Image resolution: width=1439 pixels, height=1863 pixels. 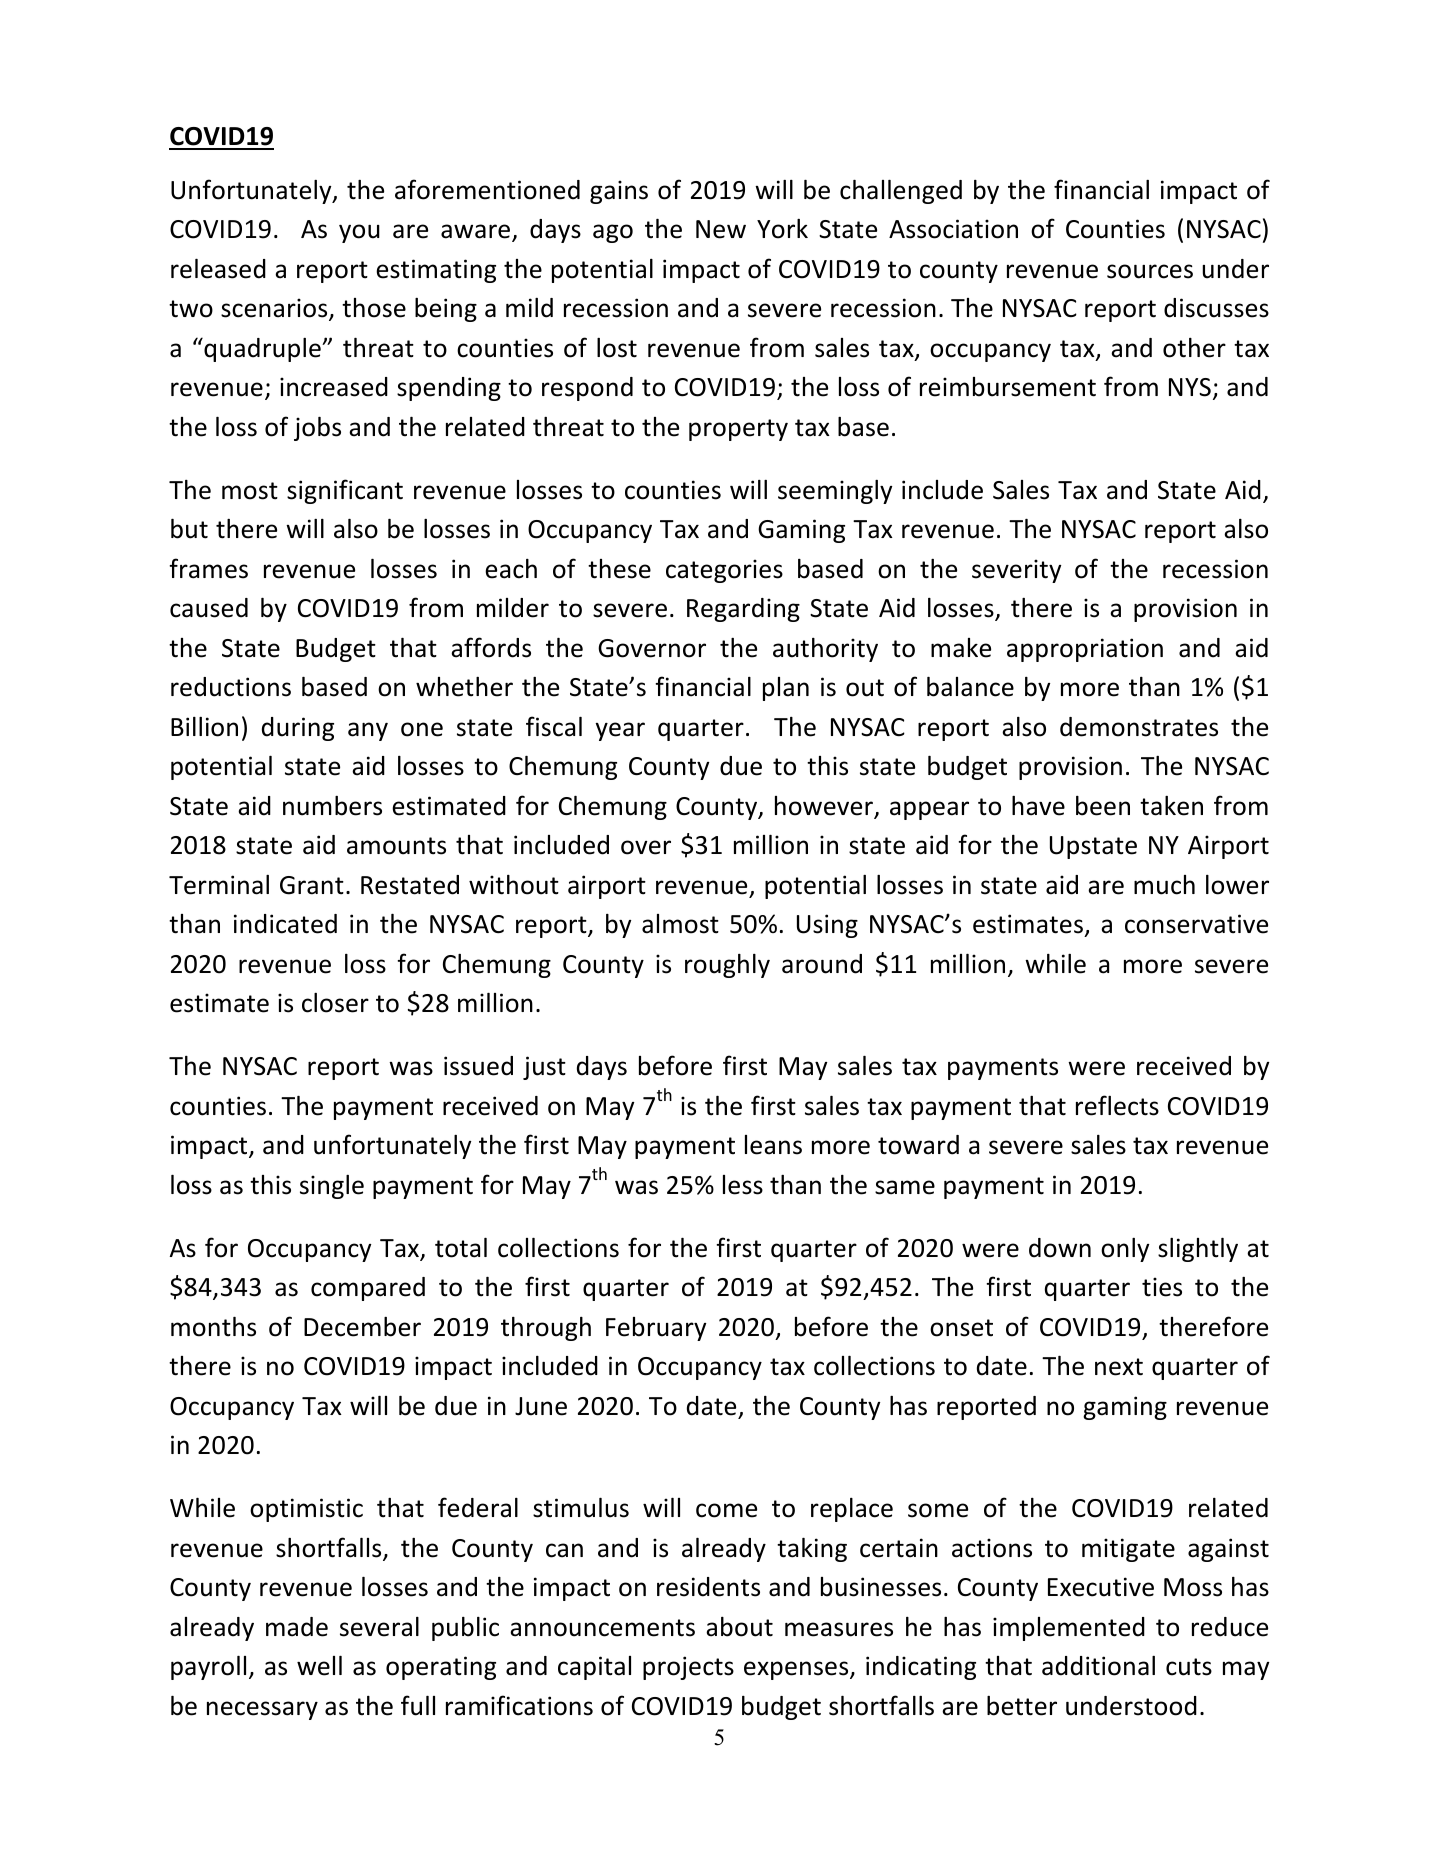 What do you see at coordinates (1085, 650) in the screenshot?
I see `appropriation` at bounding box center [1085, 650].
